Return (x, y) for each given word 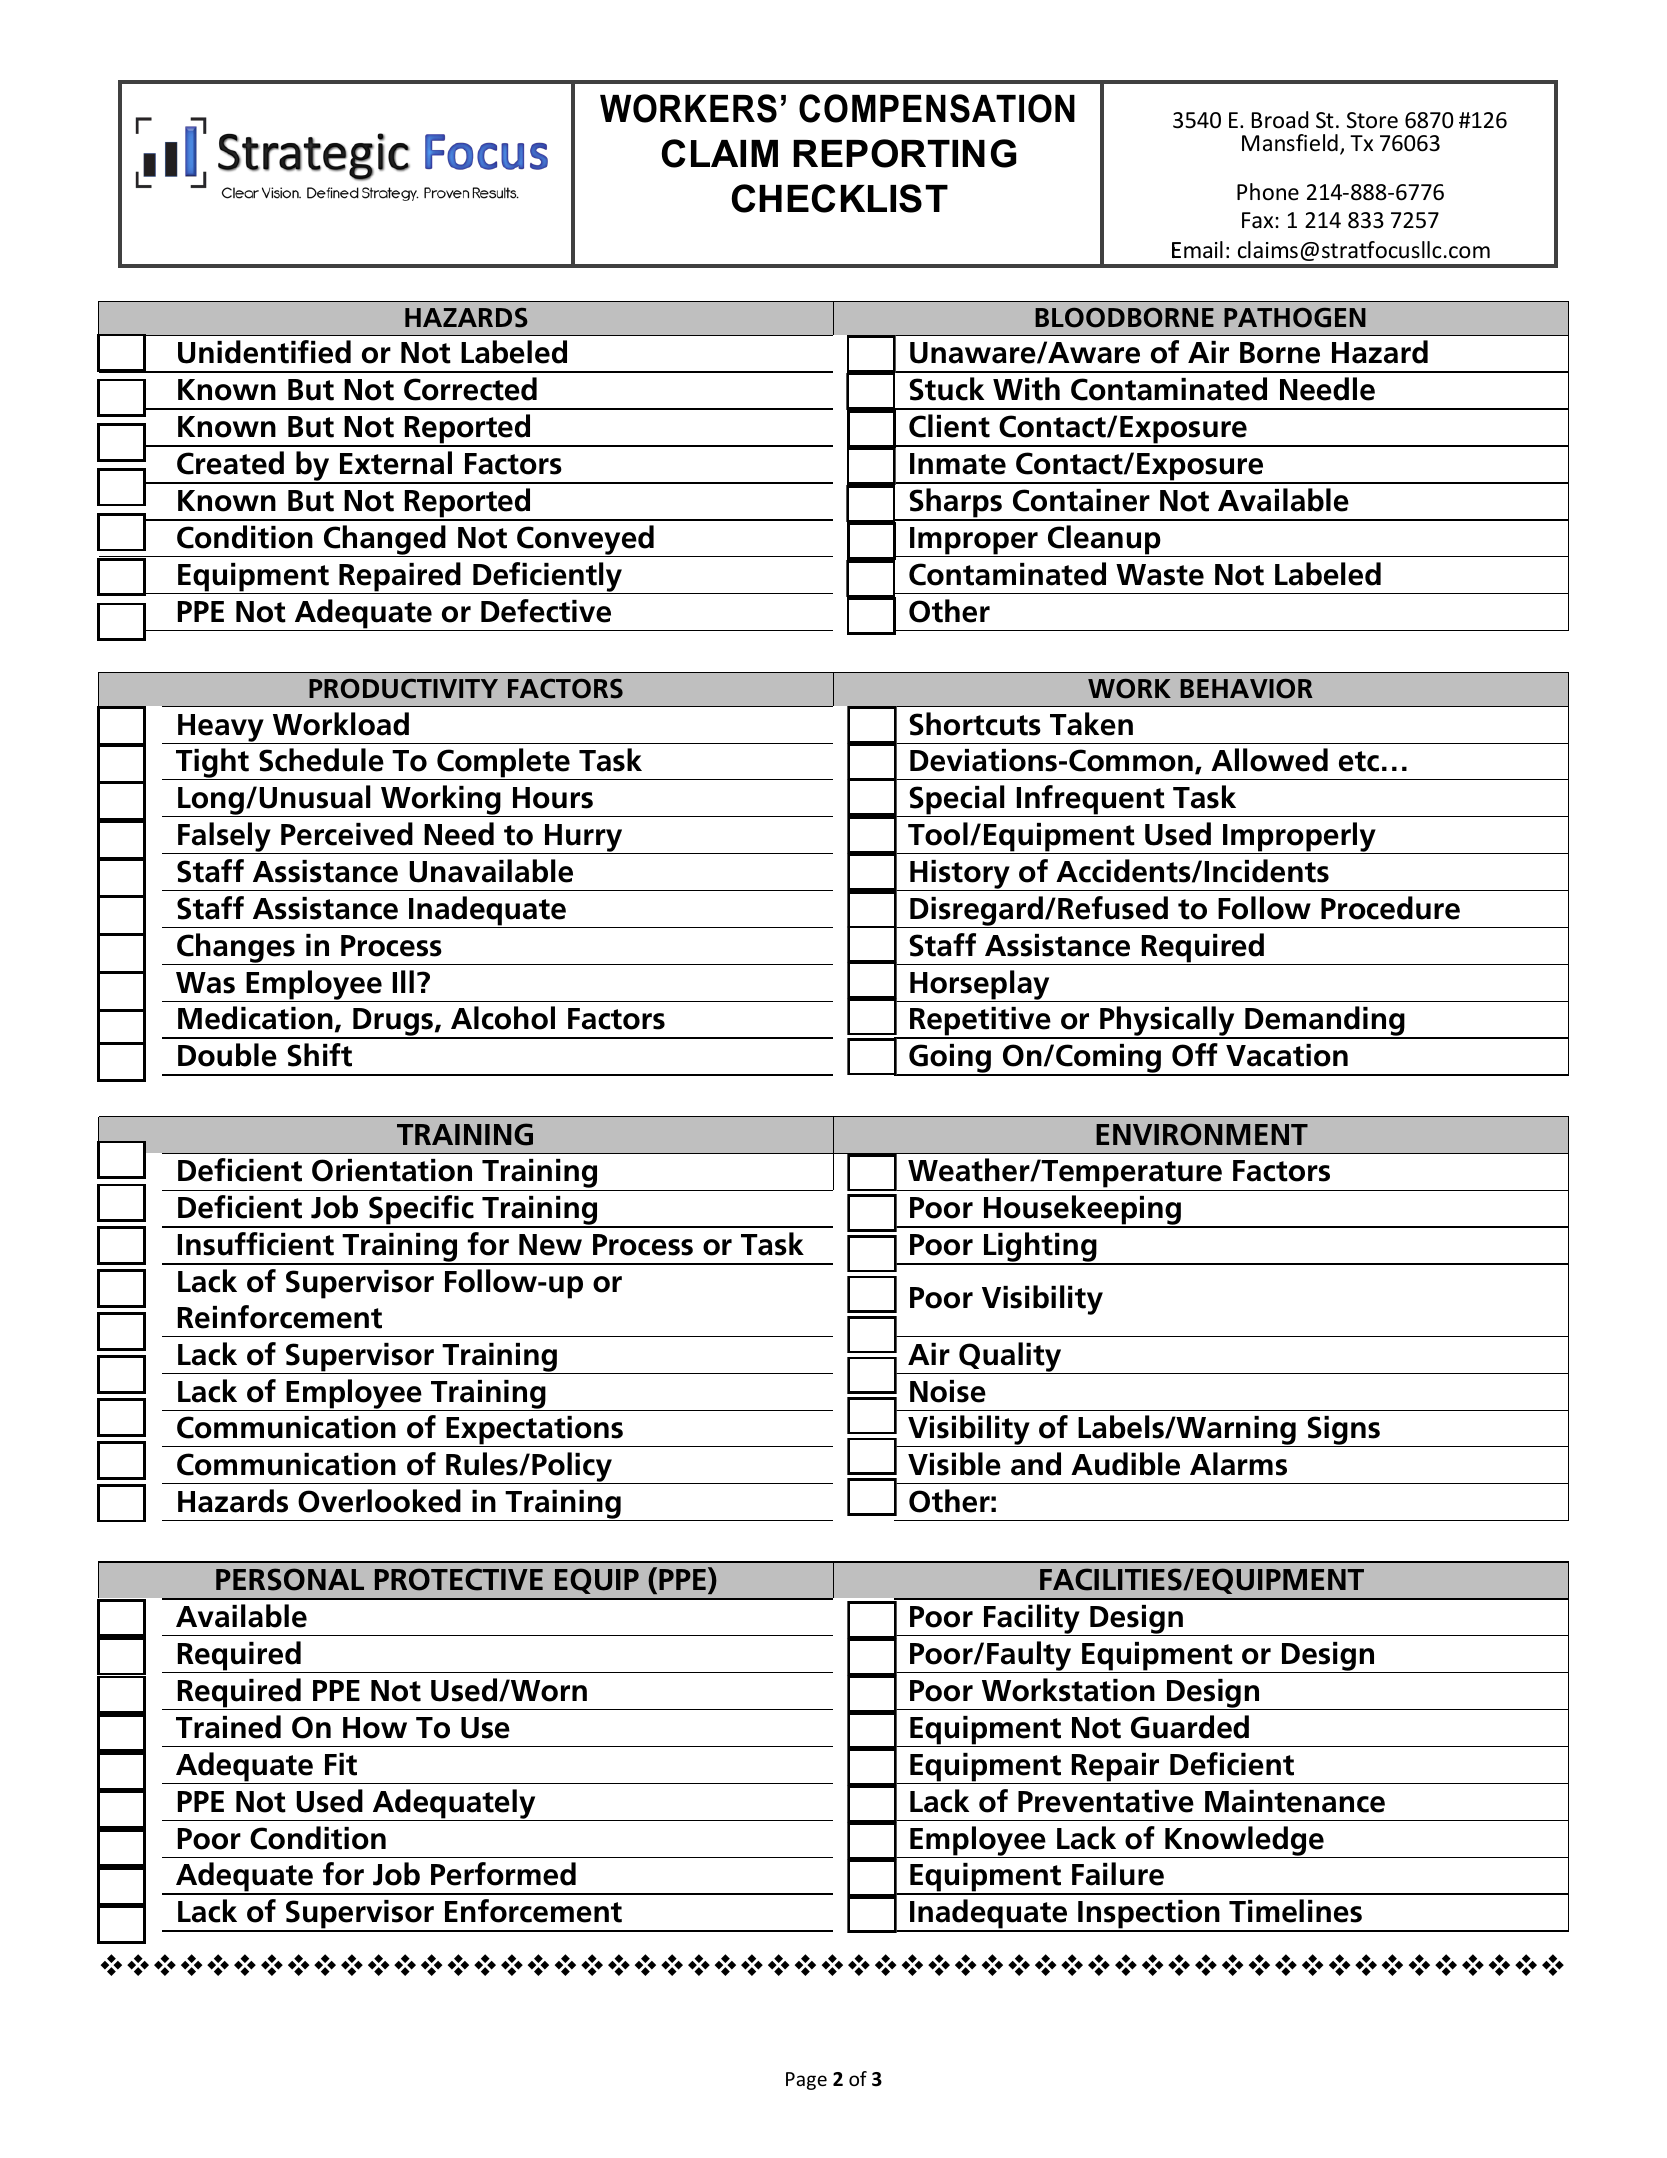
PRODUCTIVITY (403, 689)
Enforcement (533, 1911)
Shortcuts (975, 724)
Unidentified (264, 352)
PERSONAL (290, 1579)
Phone (1268, 192)
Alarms (1238, 1464)
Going (950, 1060)
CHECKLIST (840, 198)
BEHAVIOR (1246, 689)
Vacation (1287, 1055)
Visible (954, 1464)
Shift (319, 1055)
